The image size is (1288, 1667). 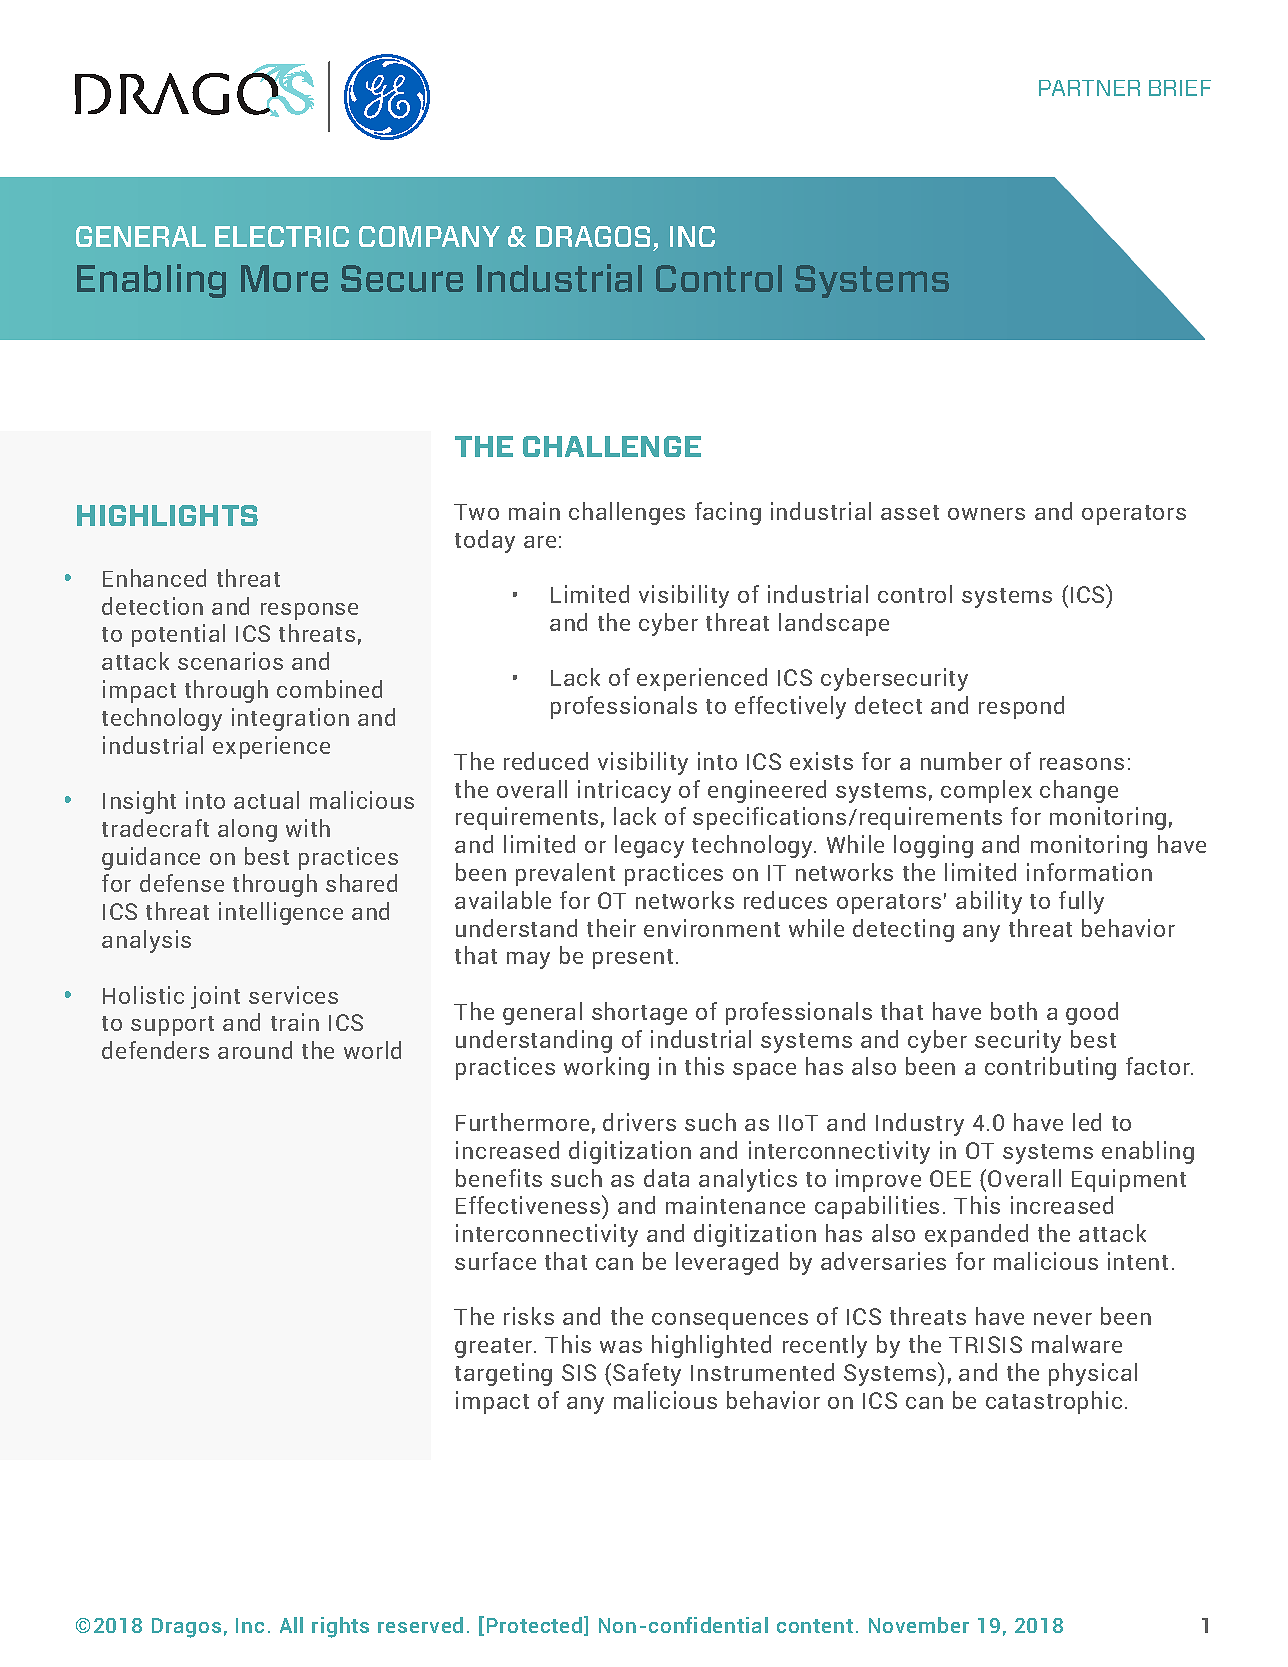 I want to click on rights, so click(x=340, y=1627).
